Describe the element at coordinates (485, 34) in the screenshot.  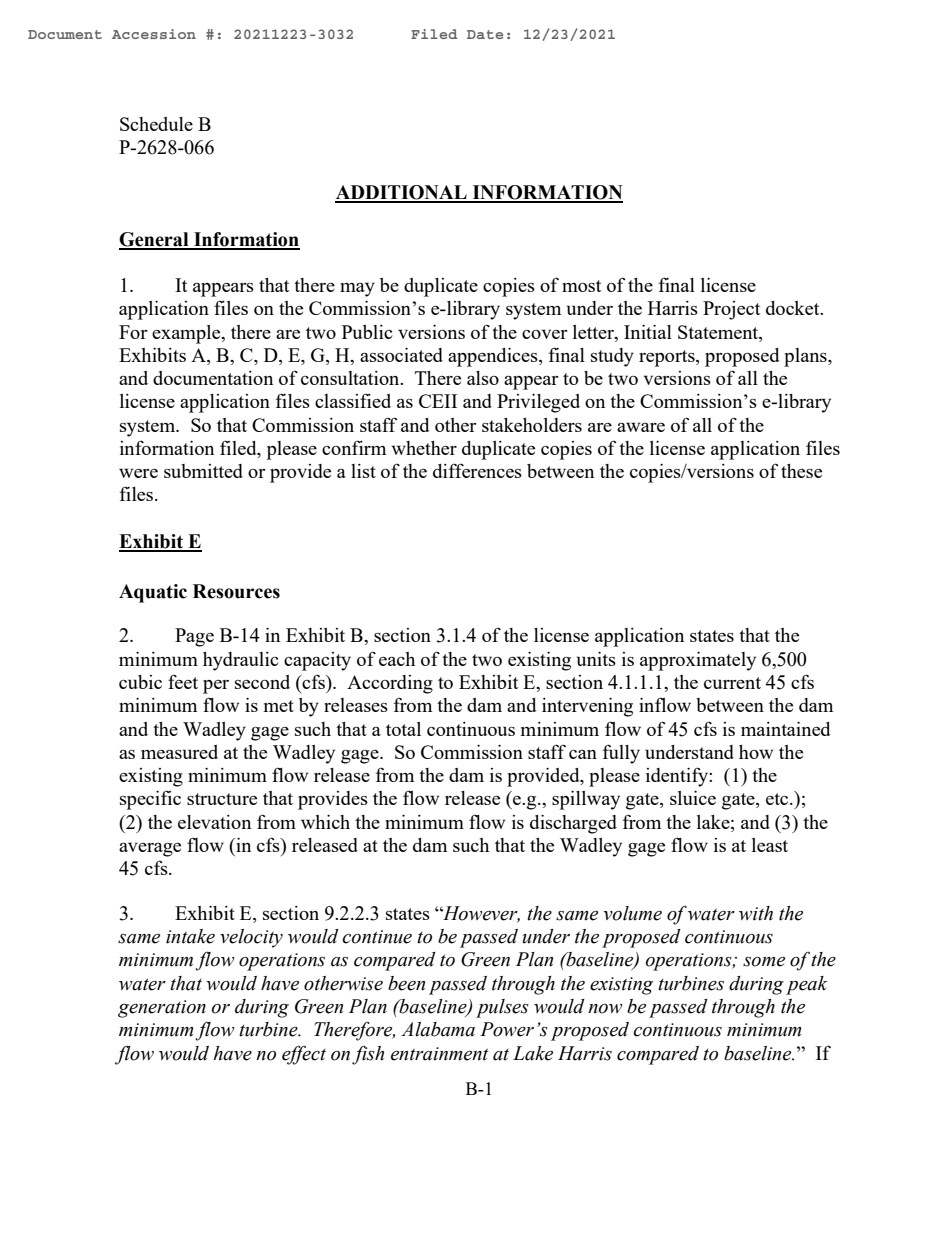
I see `Date` at that location.
